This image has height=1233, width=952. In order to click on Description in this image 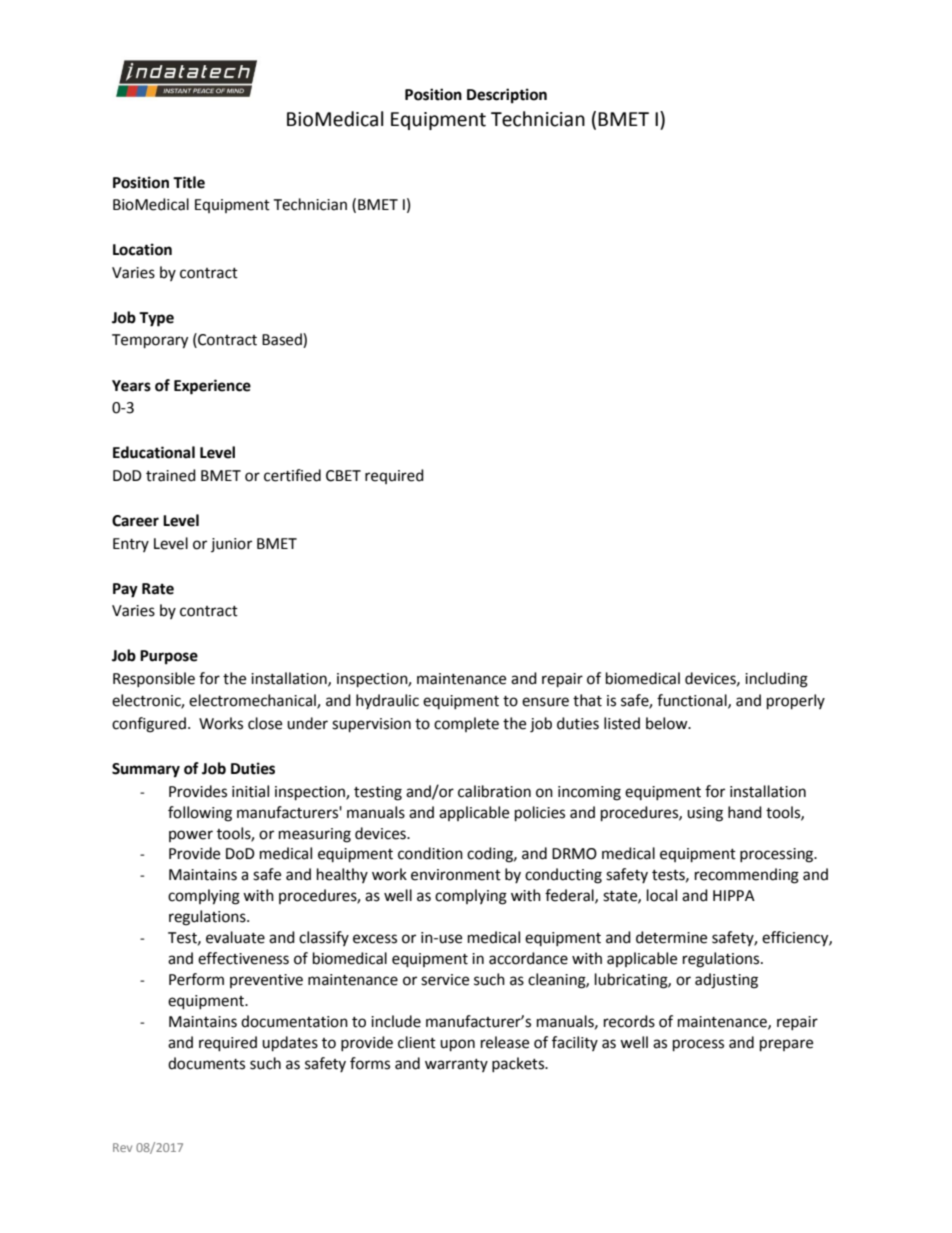, I will do `click(507, 96)`.
